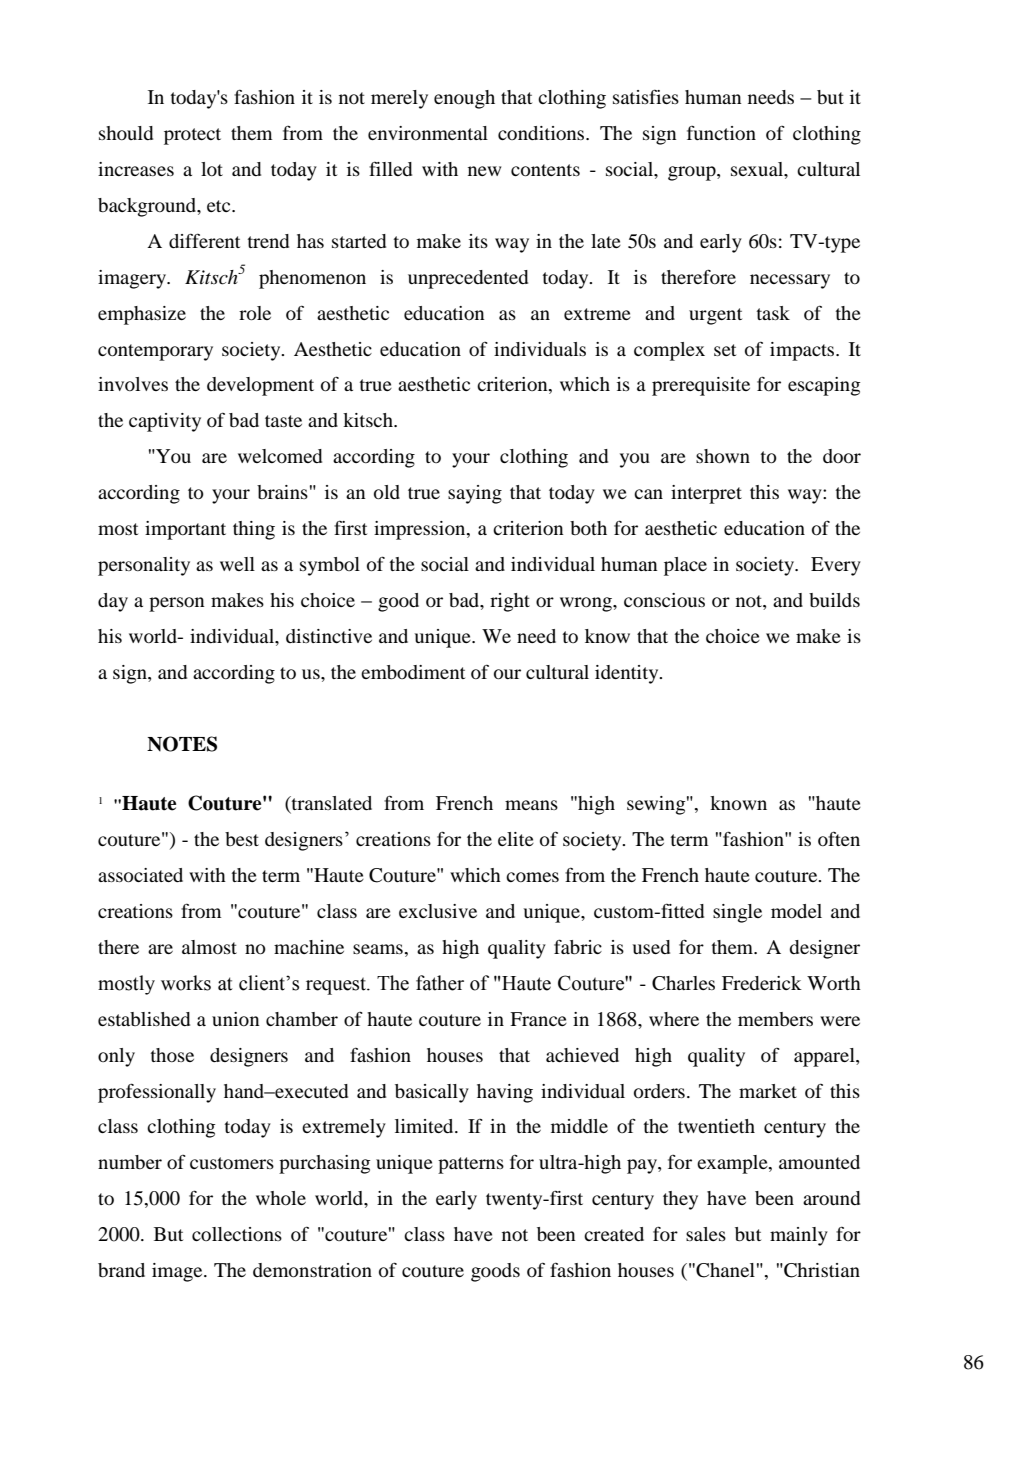  Describe the element at coordinates (192, 136) in the screenshot. I see `protect` at that location.
